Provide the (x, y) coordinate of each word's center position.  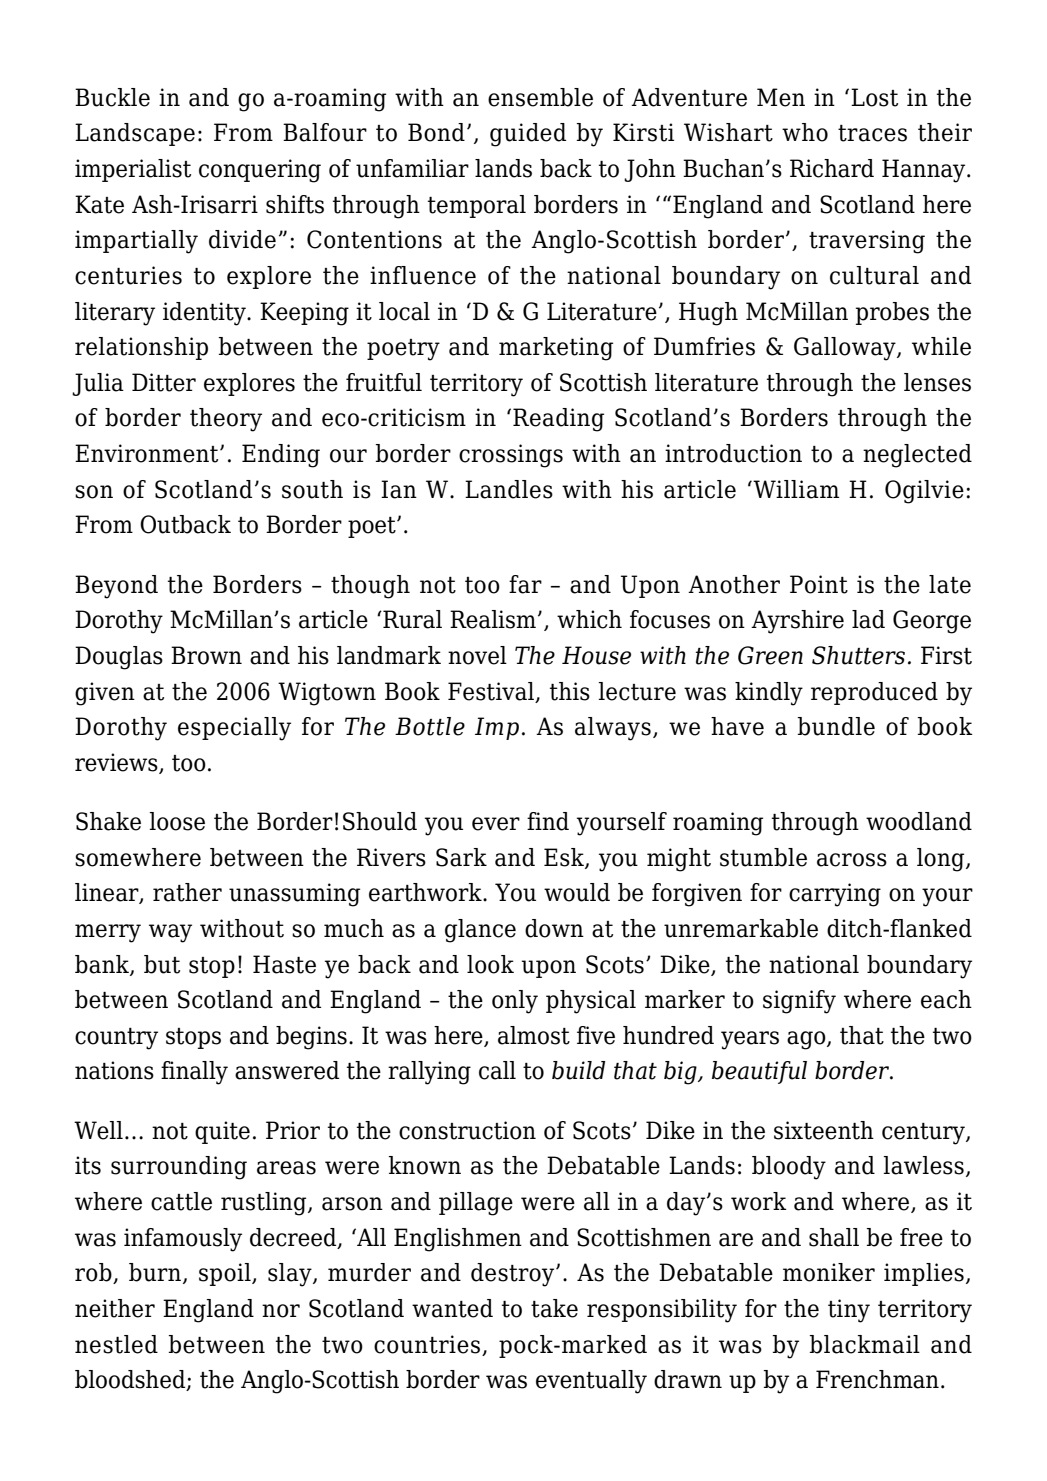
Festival (491, 691)
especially (234, 729)
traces (872, 133)
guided (528, 135)
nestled (116, 1344)
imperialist (133, 170)
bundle (836, 726)
